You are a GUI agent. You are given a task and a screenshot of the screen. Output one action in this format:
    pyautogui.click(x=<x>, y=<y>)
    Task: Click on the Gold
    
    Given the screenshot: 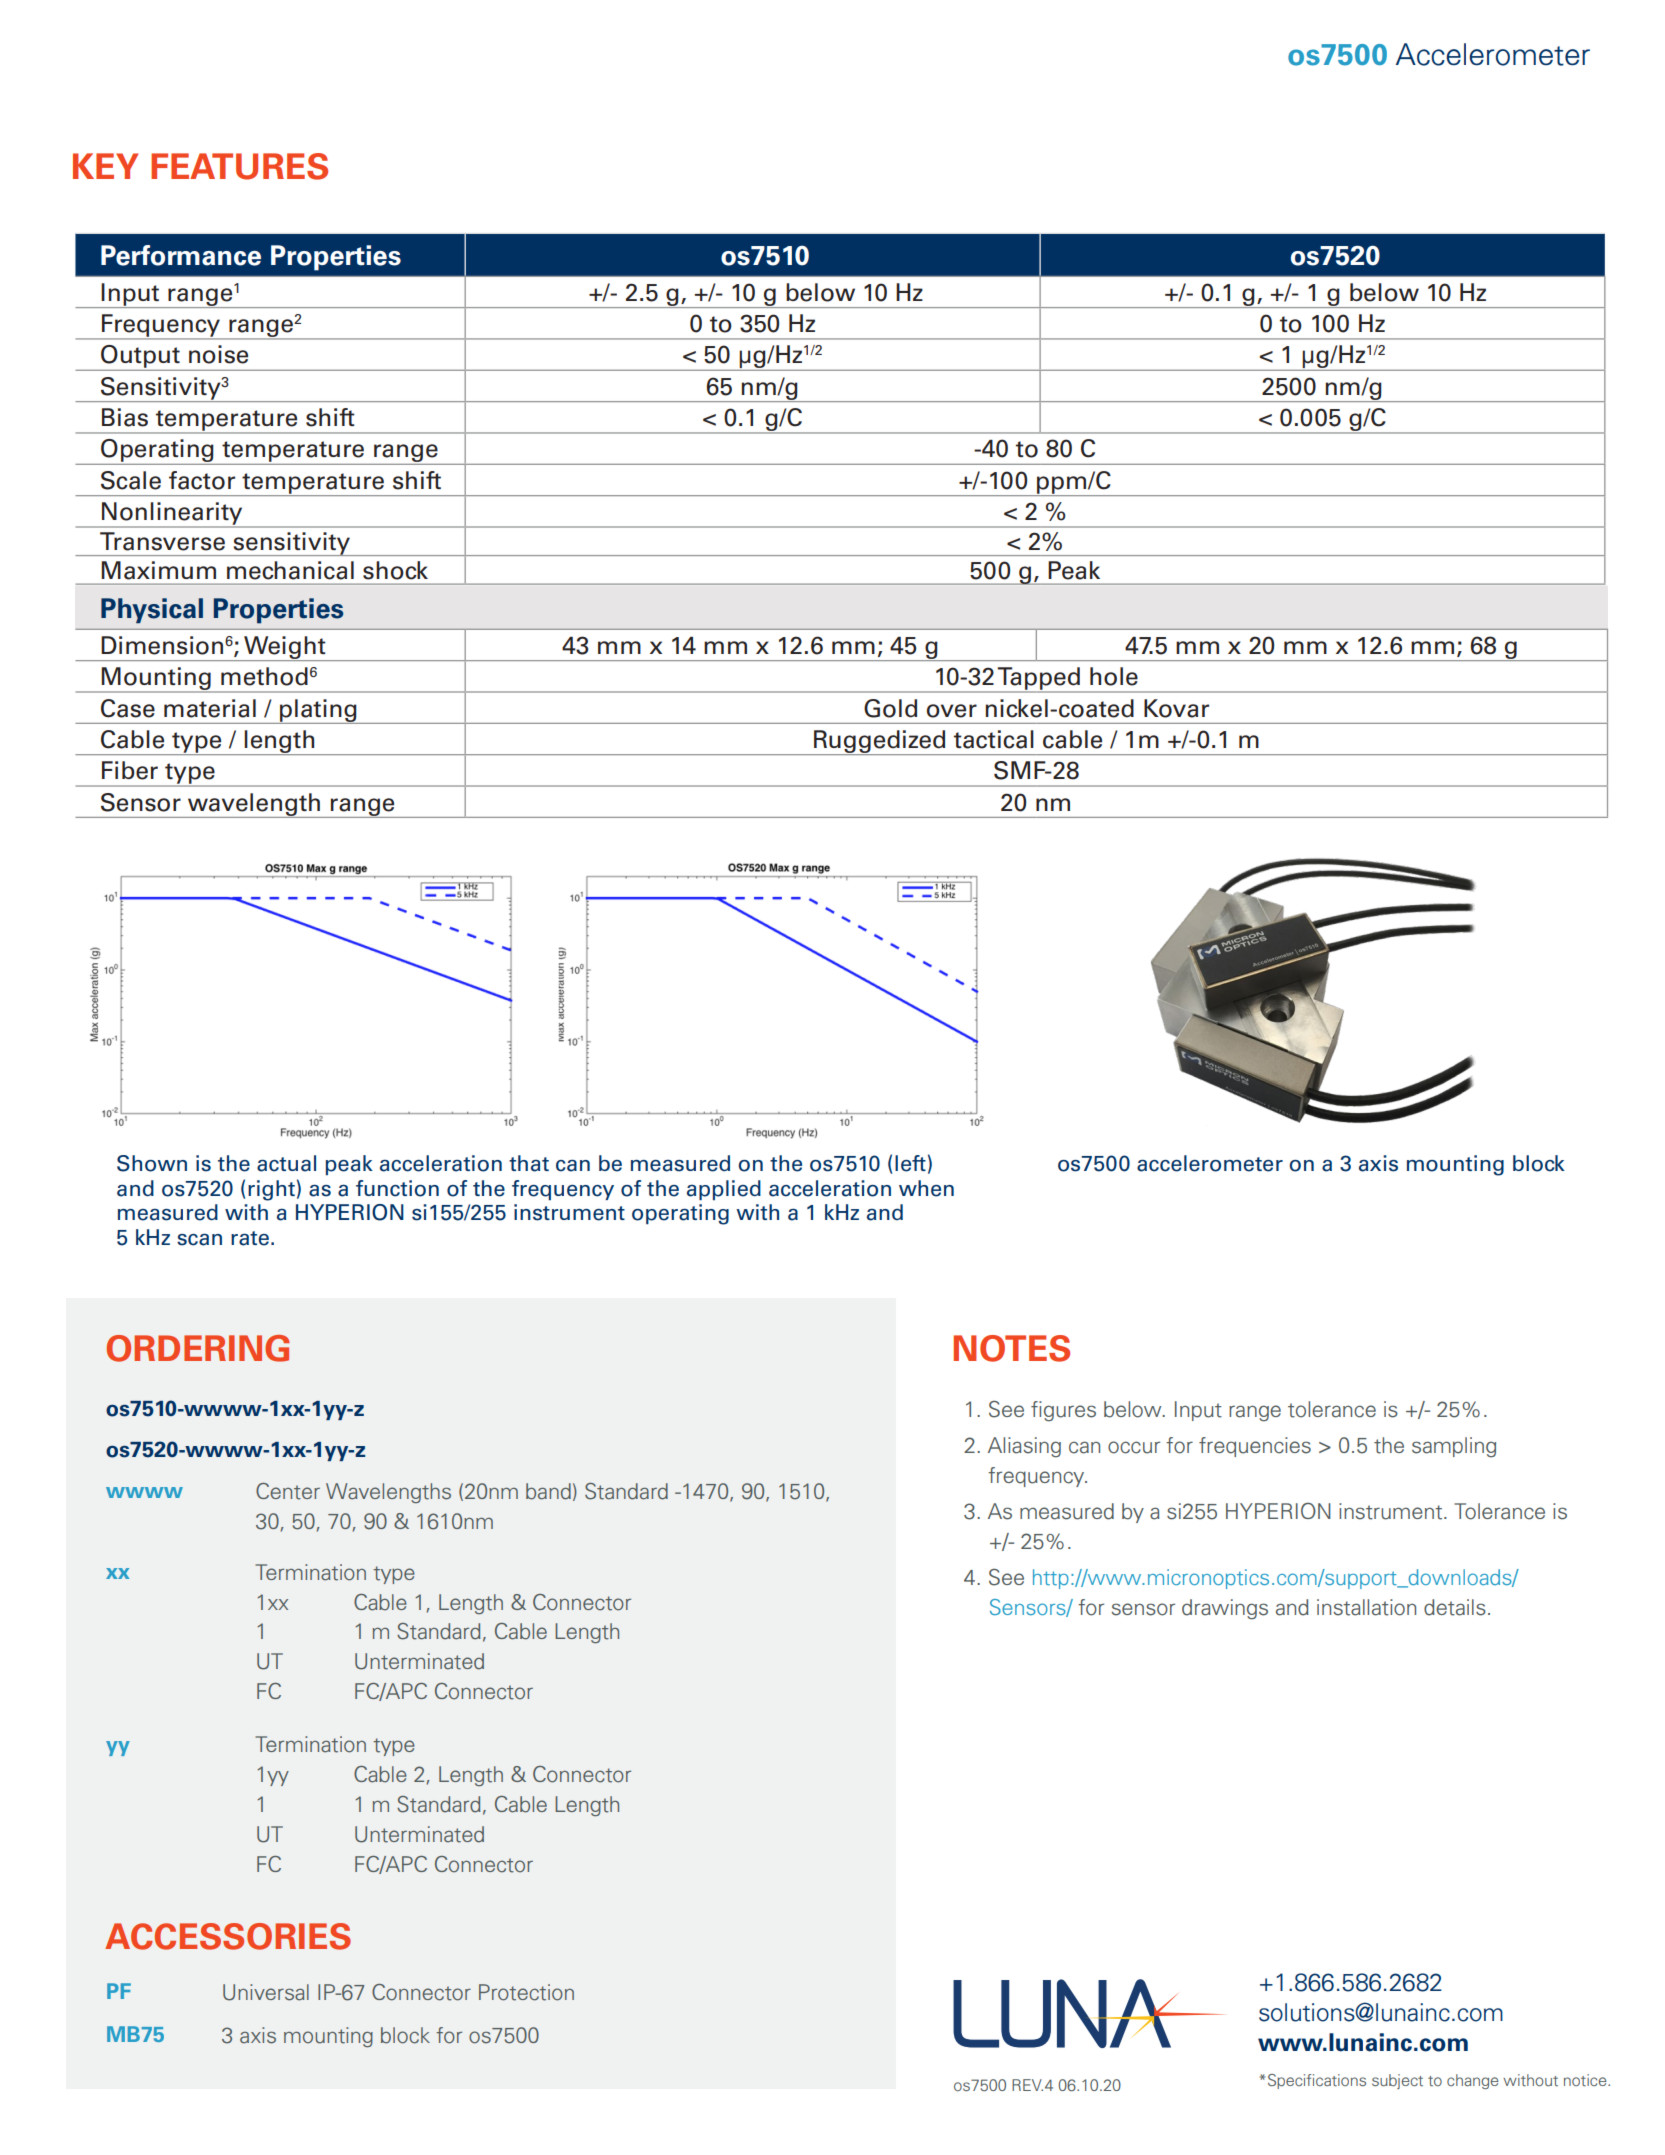 What is the action you would take?
    pyautogui.click(x=890, y=708)
